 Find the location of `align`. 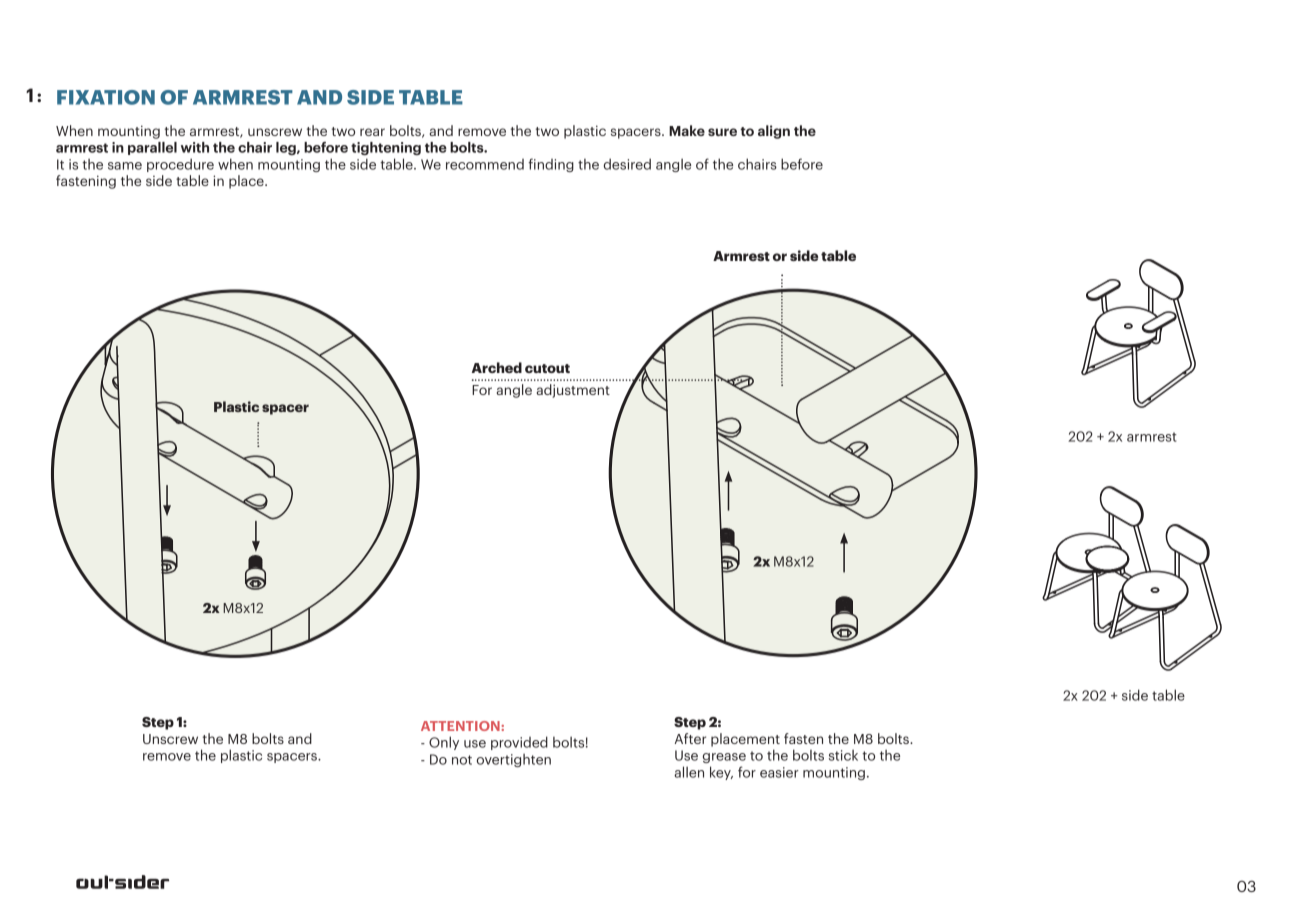

align is located at coordinates (774, 132).
